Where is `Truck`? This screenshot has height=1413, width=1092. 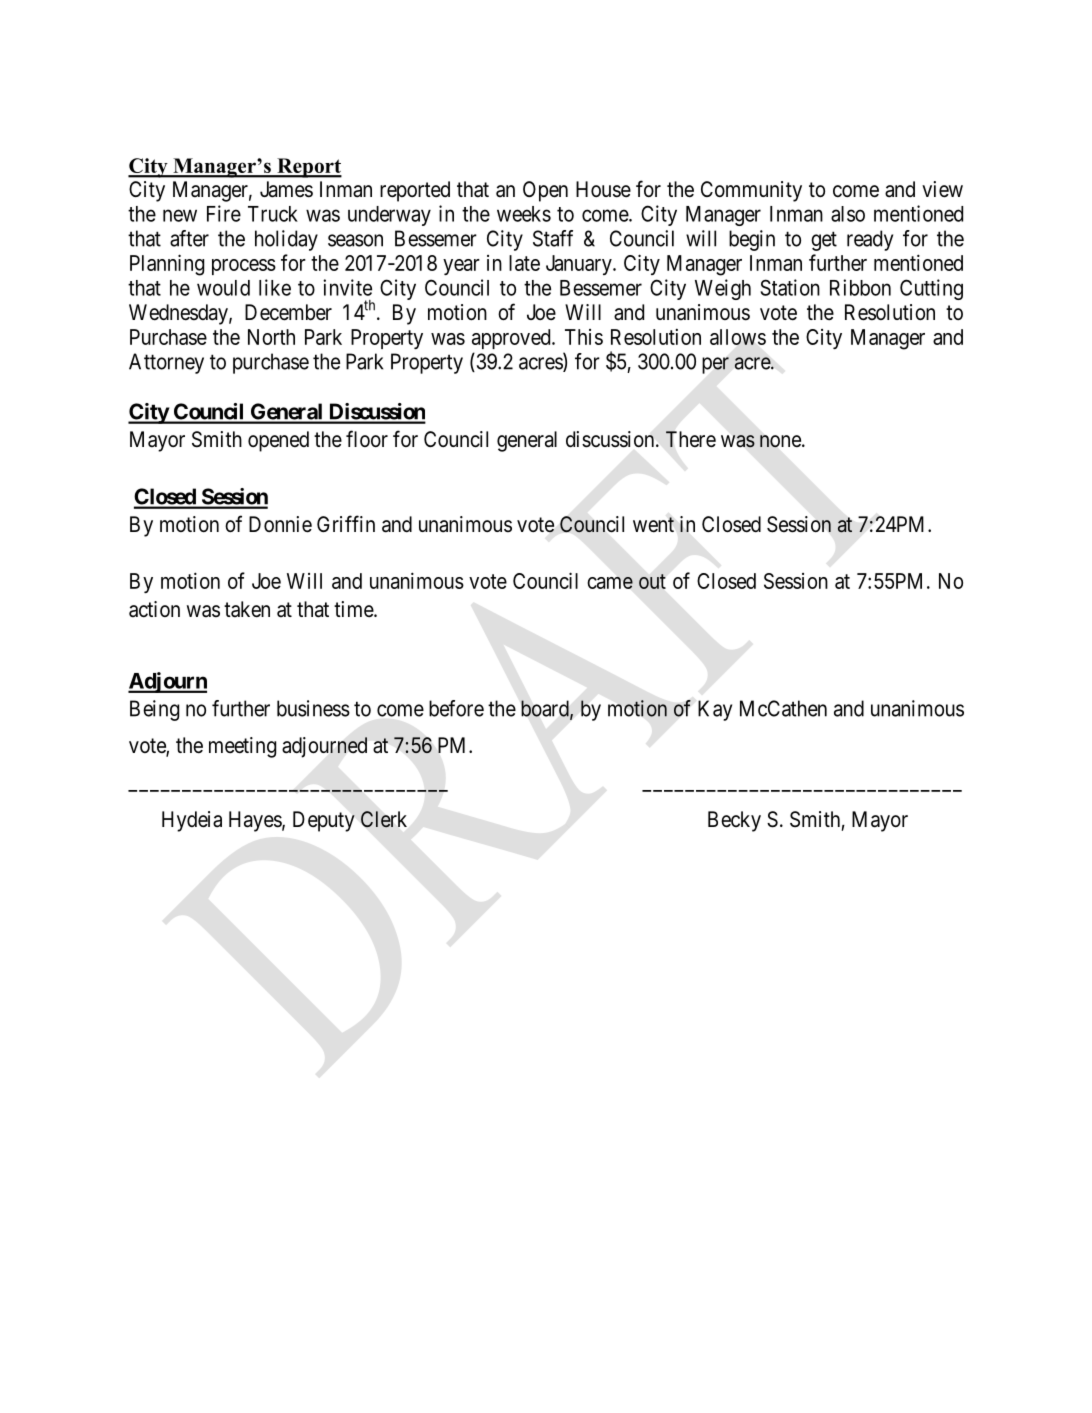 Truck is located at coordinates (273, 214).
